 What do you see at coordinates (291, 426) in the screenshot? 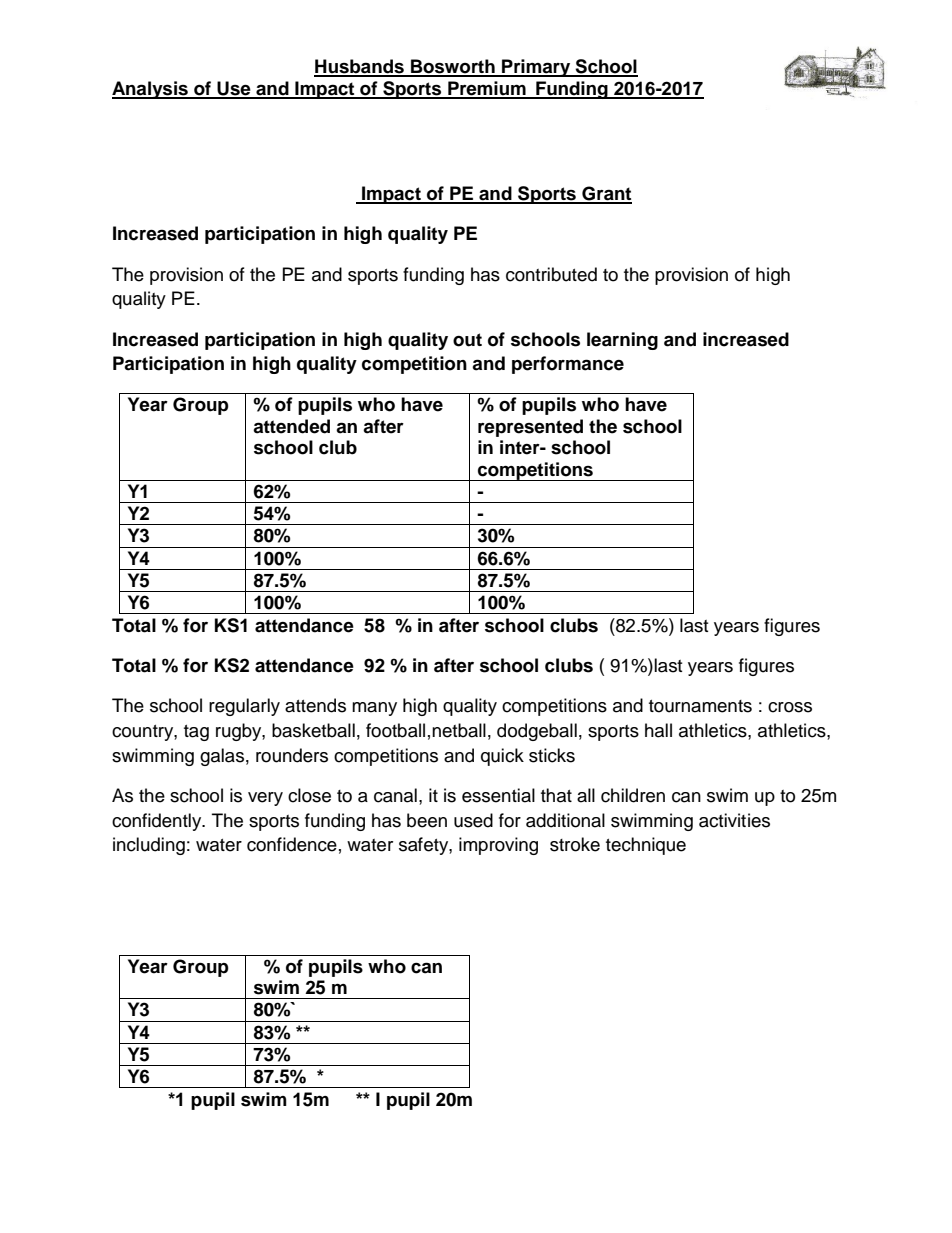
I see `attended` at bounding box center [291, 426].
